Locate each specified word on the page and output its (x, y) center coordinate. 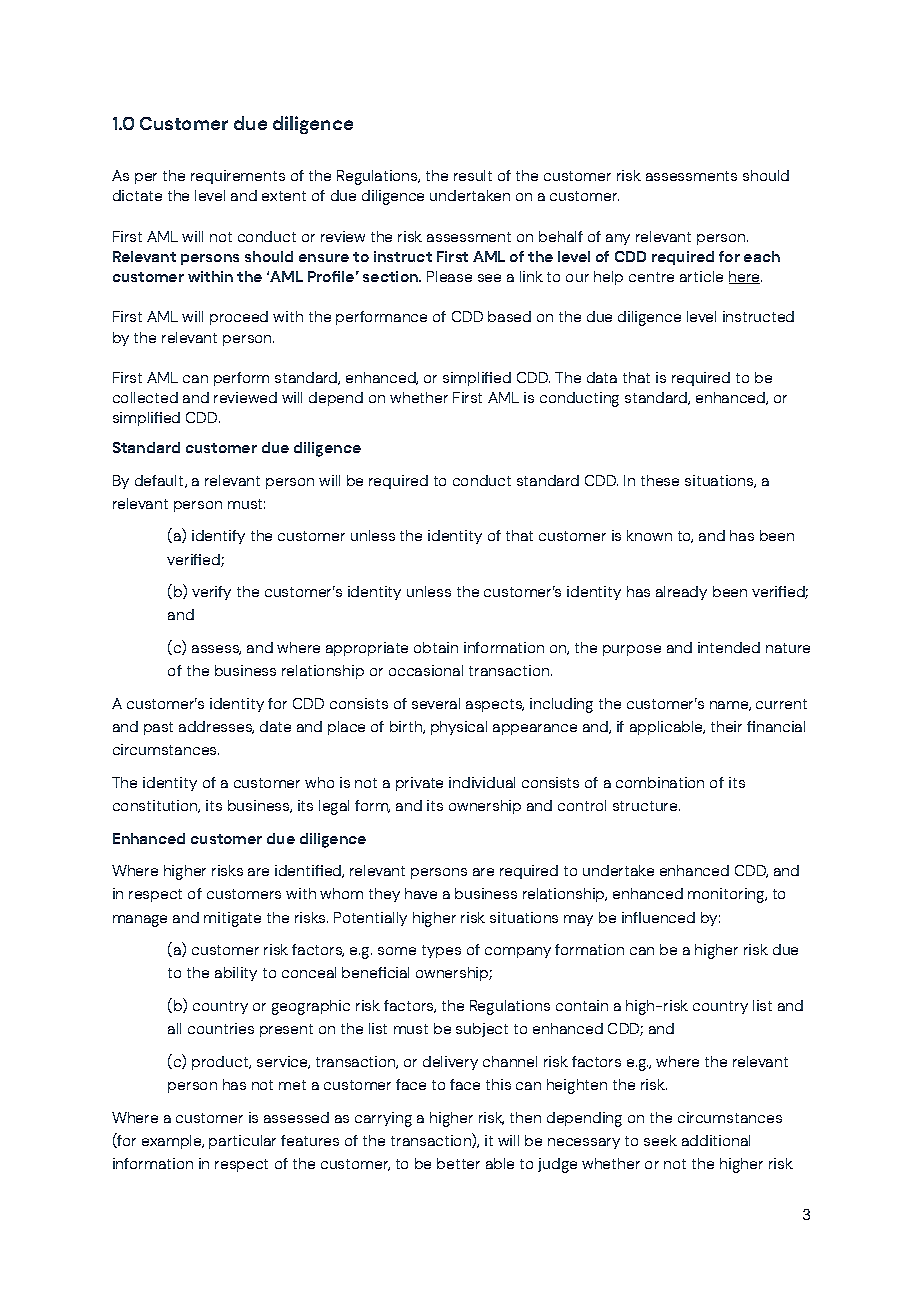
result (473, 175)
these (660, 480)
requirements (238, 177)
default (160, 481)
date (275, 726)
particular (242, 1142)
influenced (658, 917)
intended (729, 647)
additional (716, 1140)
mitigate (232, 919)
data (602, 377)
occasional (426, 670)
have (421, 893)
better (458, 1163)
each (762, 256)
